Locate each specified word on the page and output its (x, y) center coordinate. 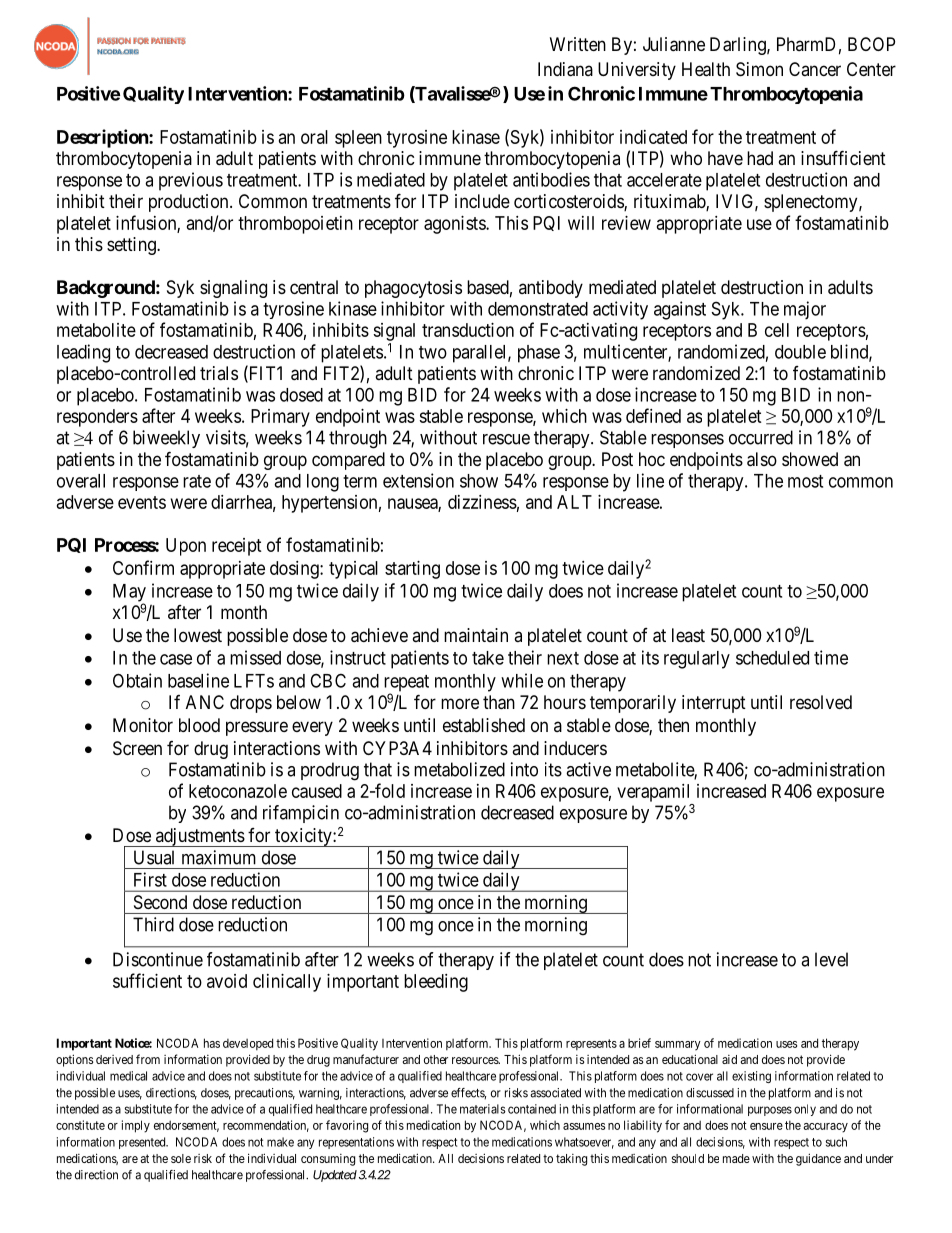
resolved (821, 702)
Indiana (565, 69)
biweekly (166, 439)
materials (483, 1109)
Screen (137, 748)
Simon (759, 69)
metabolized (459, 769)
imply (136, 1126)
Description (103, 138)
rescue (506, 439)
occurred (761, 437)
